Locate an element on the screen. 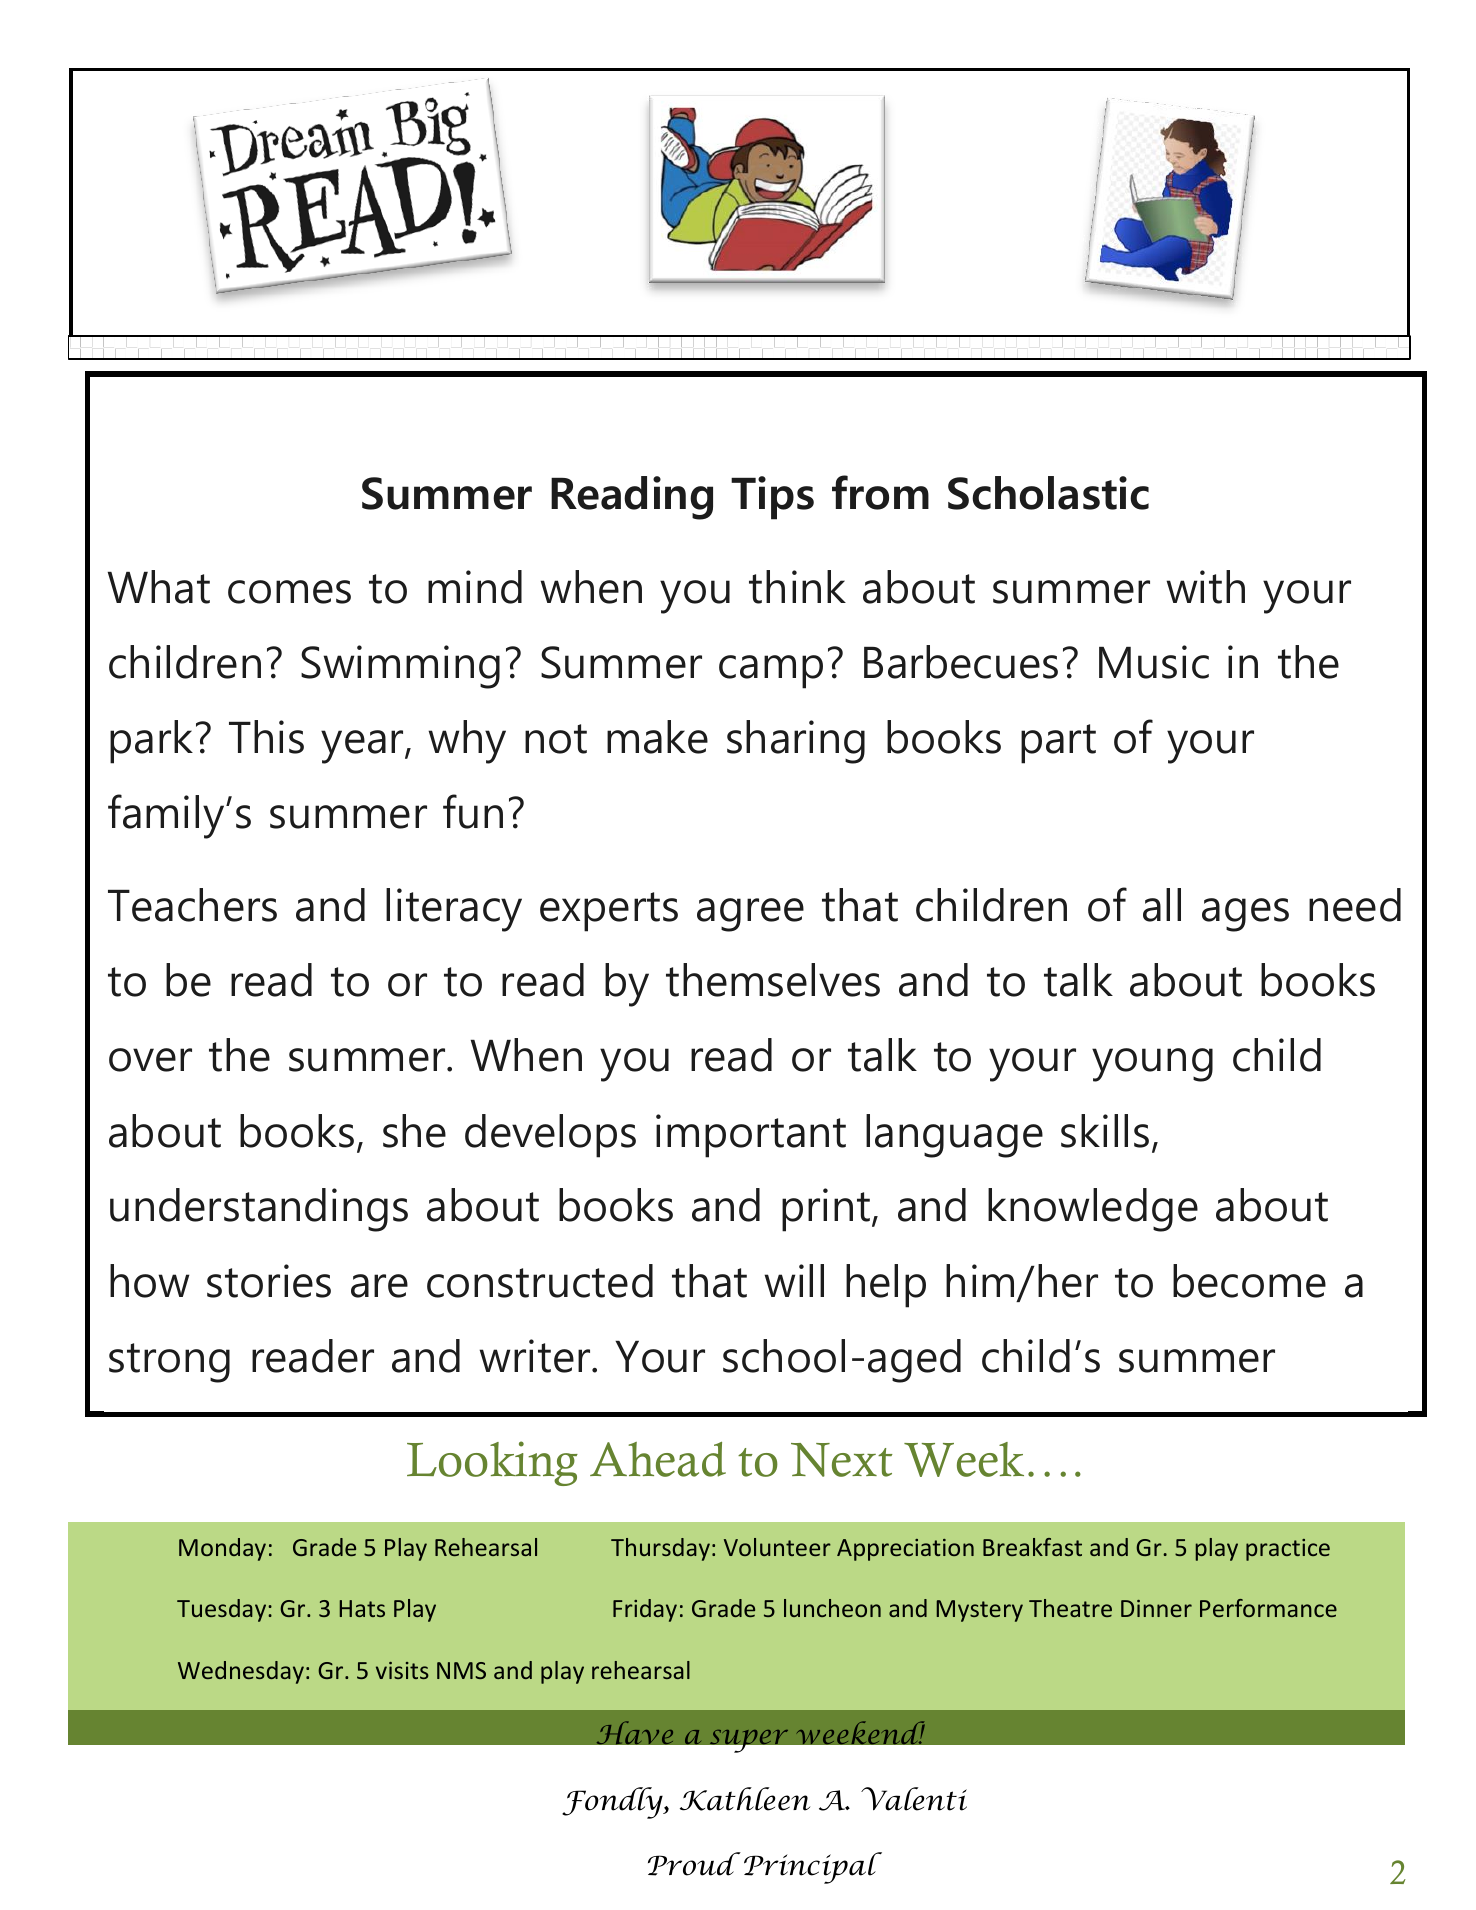 The width and height of the screenshot is (1476, 1910). print is located at coordinates (827, 1210).
